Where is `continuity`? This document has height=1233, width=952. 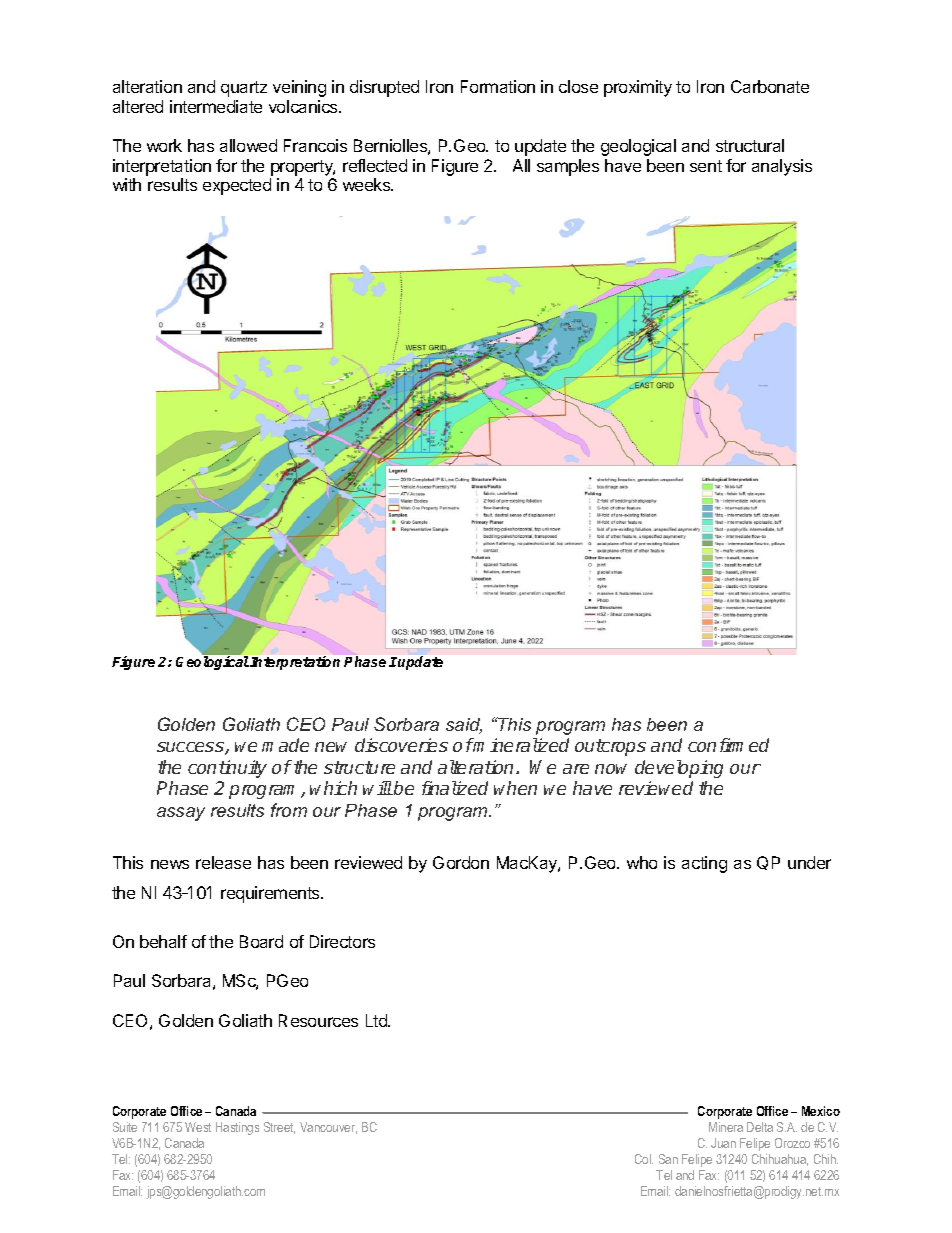
continuity is located at coordinates (227, 769).
